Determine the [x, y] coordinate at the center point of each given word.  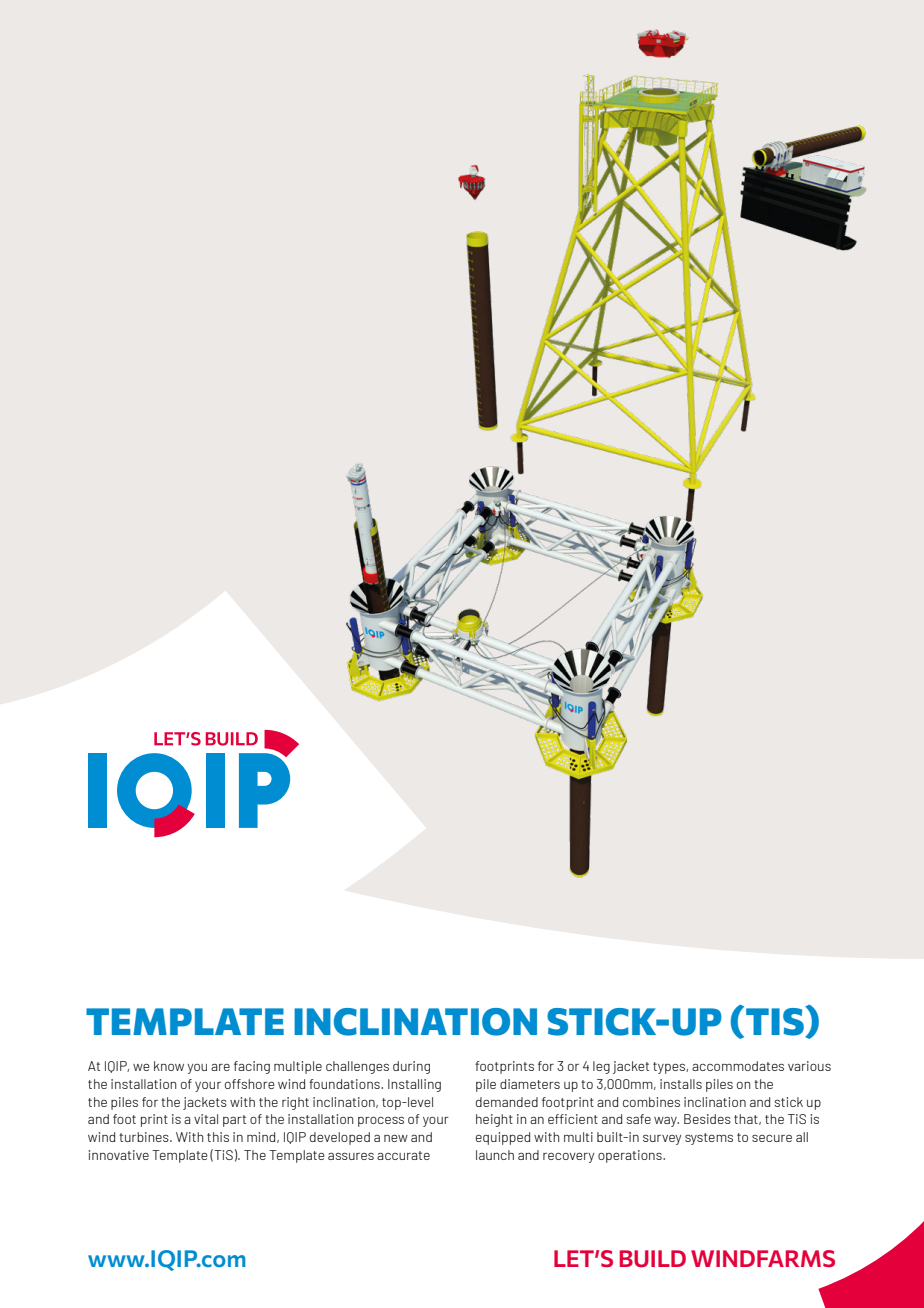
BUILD [653, 1259]
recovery [568, 1158]
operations [631, 1156]
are [220, 1067]
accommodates [738, 1066]
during [411, 1067]
